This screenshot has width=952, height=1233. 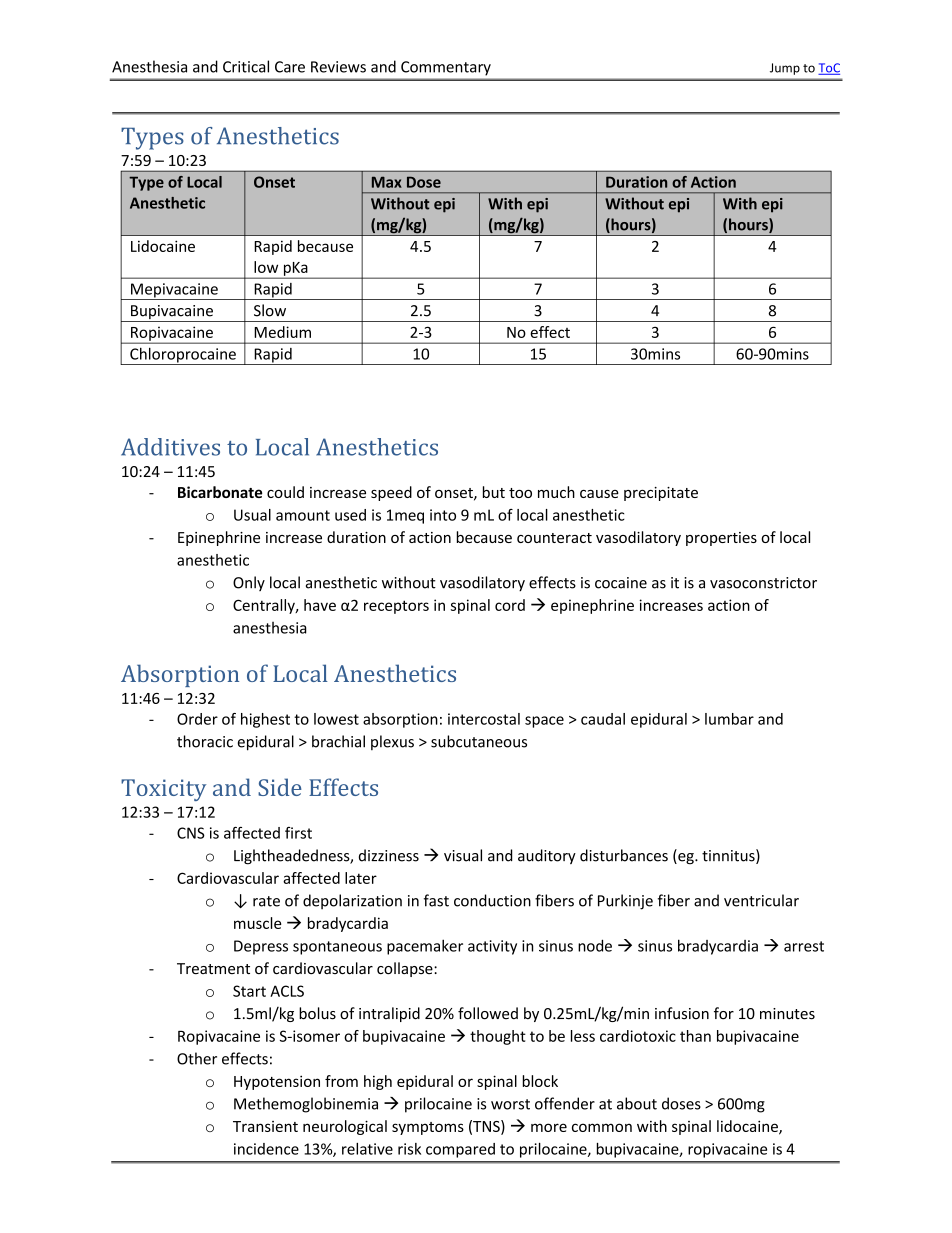 What do you see at coordinates (446, 68) in the screenshot?
I see `Commentary` at bounding box center [446, 68].
